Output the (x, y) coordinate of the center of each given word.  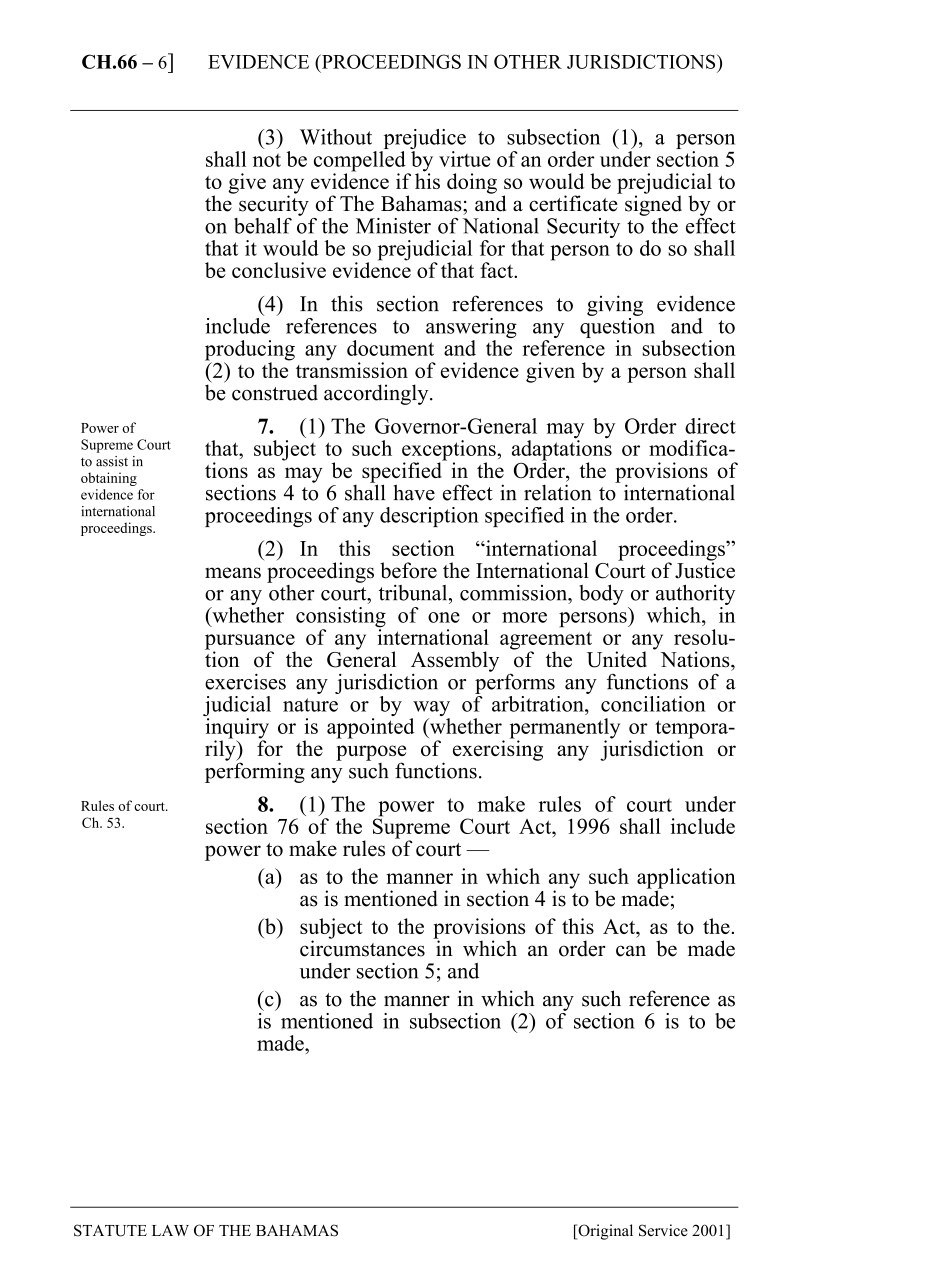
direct (710, 426)
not (267, 160)
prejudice (423, 140)
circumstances (362, 947)
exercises (245, 681)
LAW (170, 1230)
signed (653, 204)
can (631, 951)
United (617, 659)
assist (112, 461)
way (430, 710)
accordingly (377, 394)
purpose (371, 754)
